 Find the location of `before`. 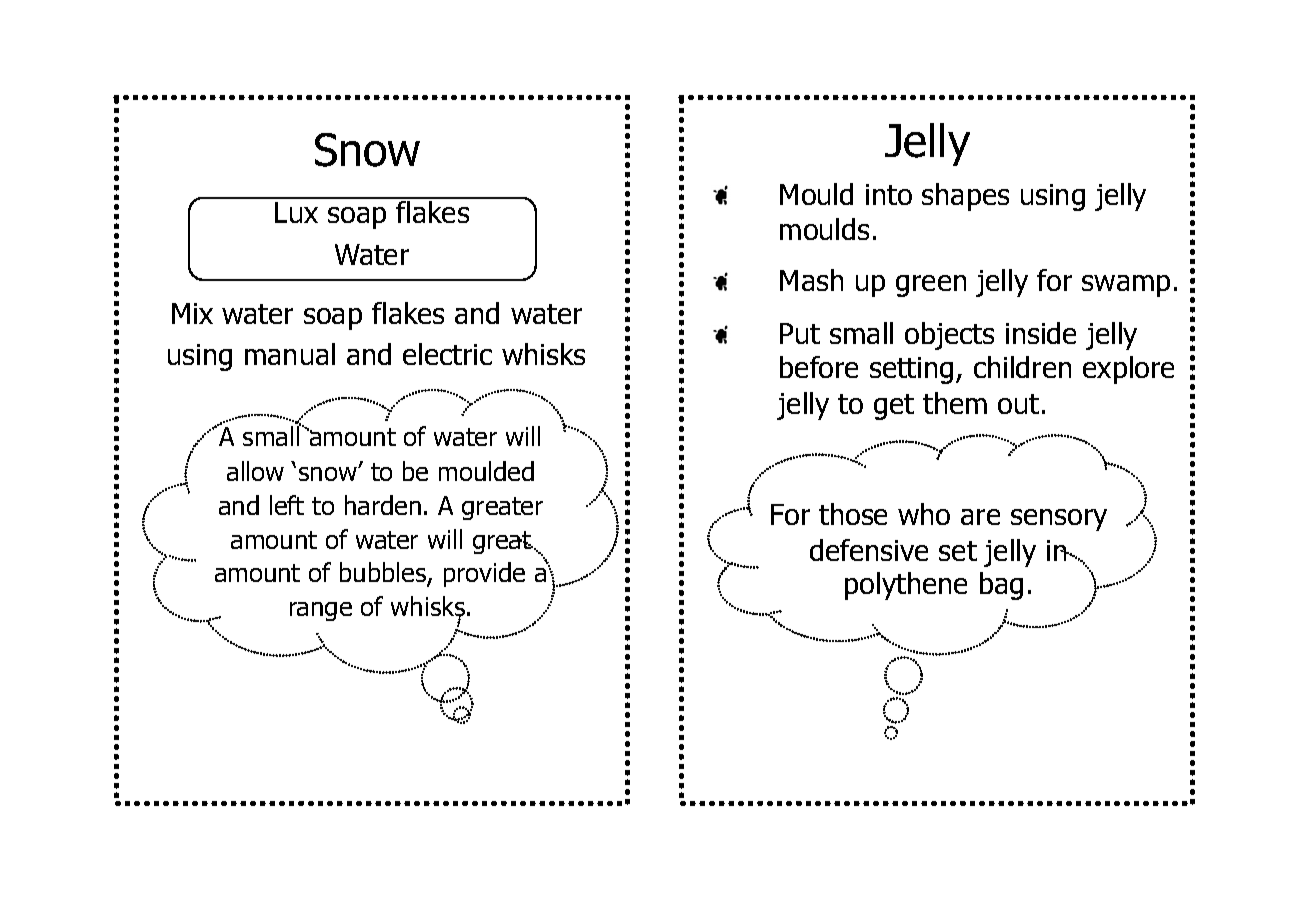

before is located at coordinates (819, 367).
